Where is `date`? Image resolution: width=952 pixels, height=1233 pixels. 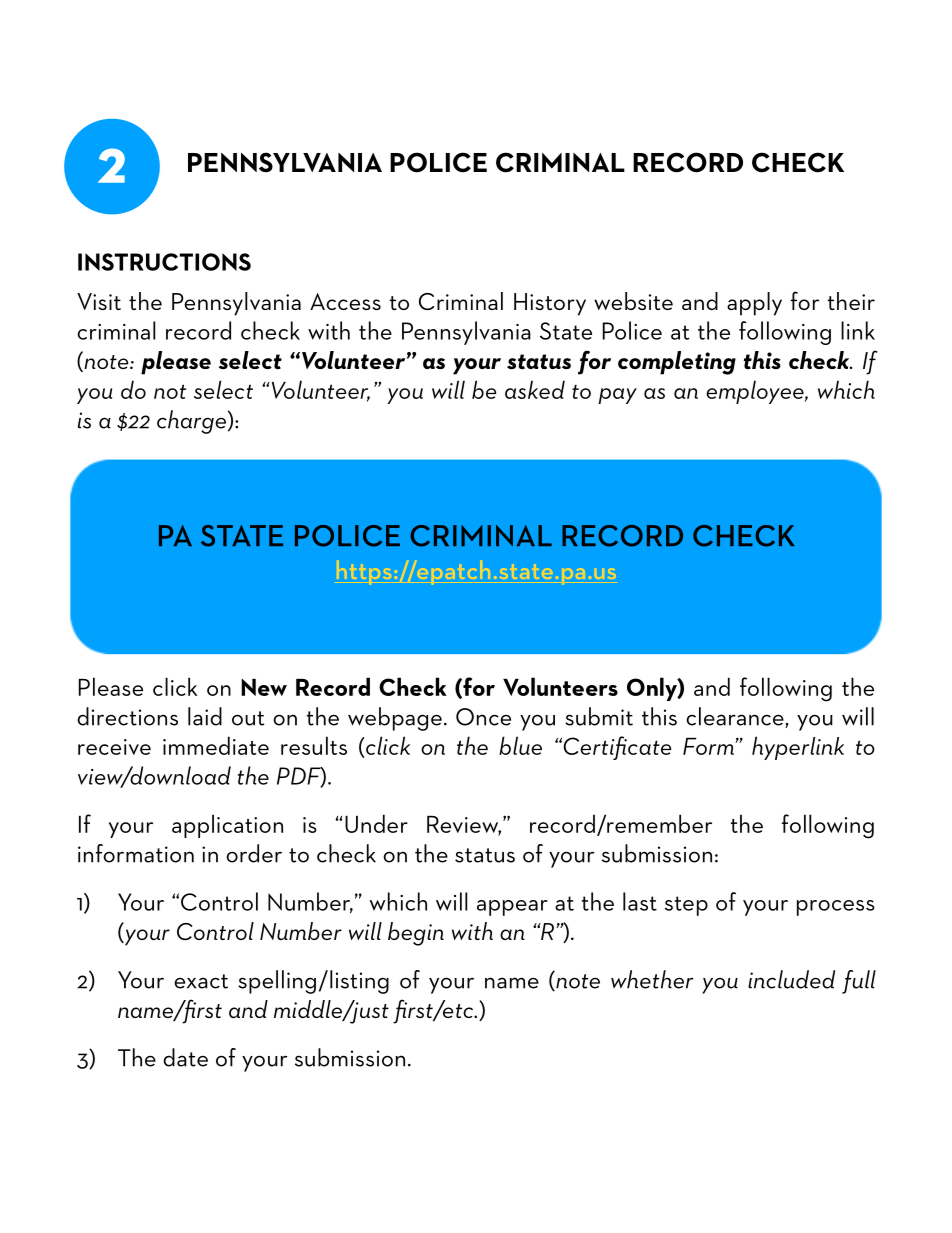 date is located at coordinates (185, 1057).
